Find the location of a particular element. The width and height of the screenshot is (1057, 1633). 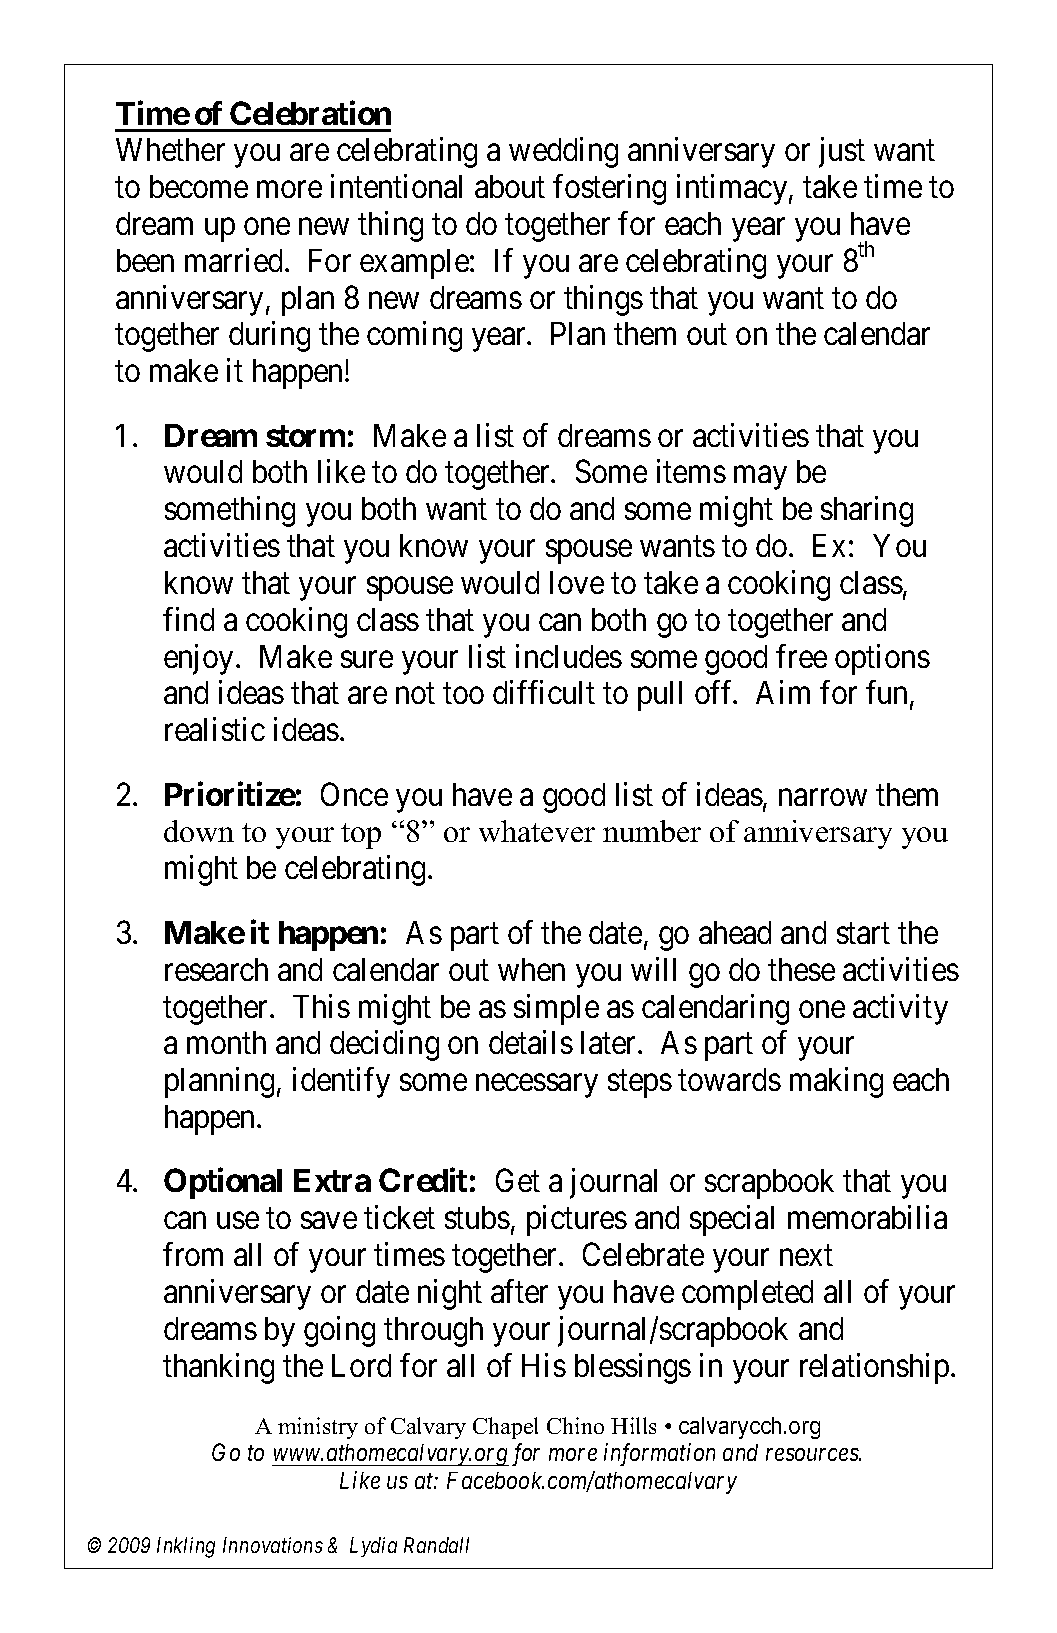

Innovations is located at coordinates (273, 1545).
